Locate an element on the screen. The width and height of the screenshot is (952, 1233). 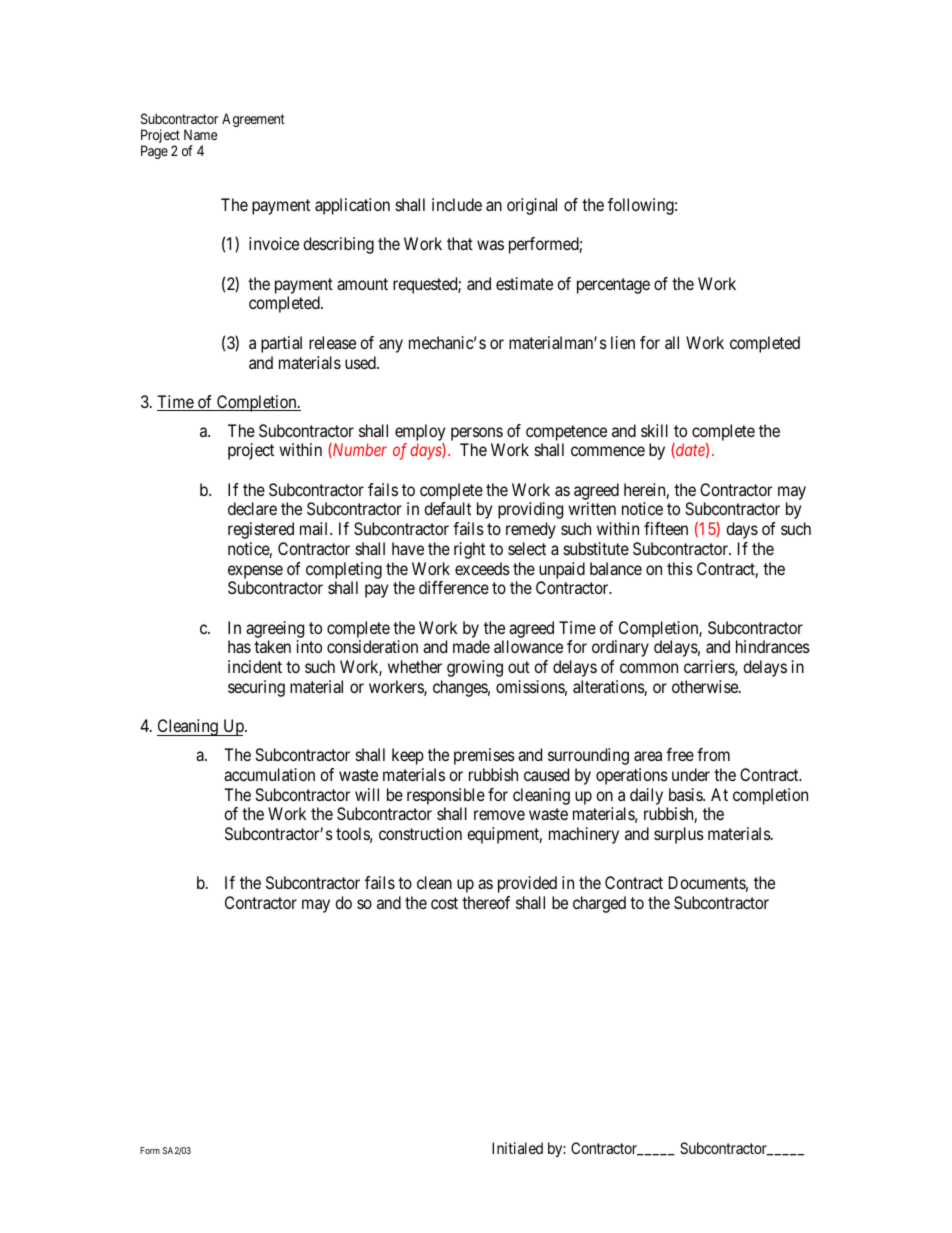
provided is located at coordinates (527, 884).
